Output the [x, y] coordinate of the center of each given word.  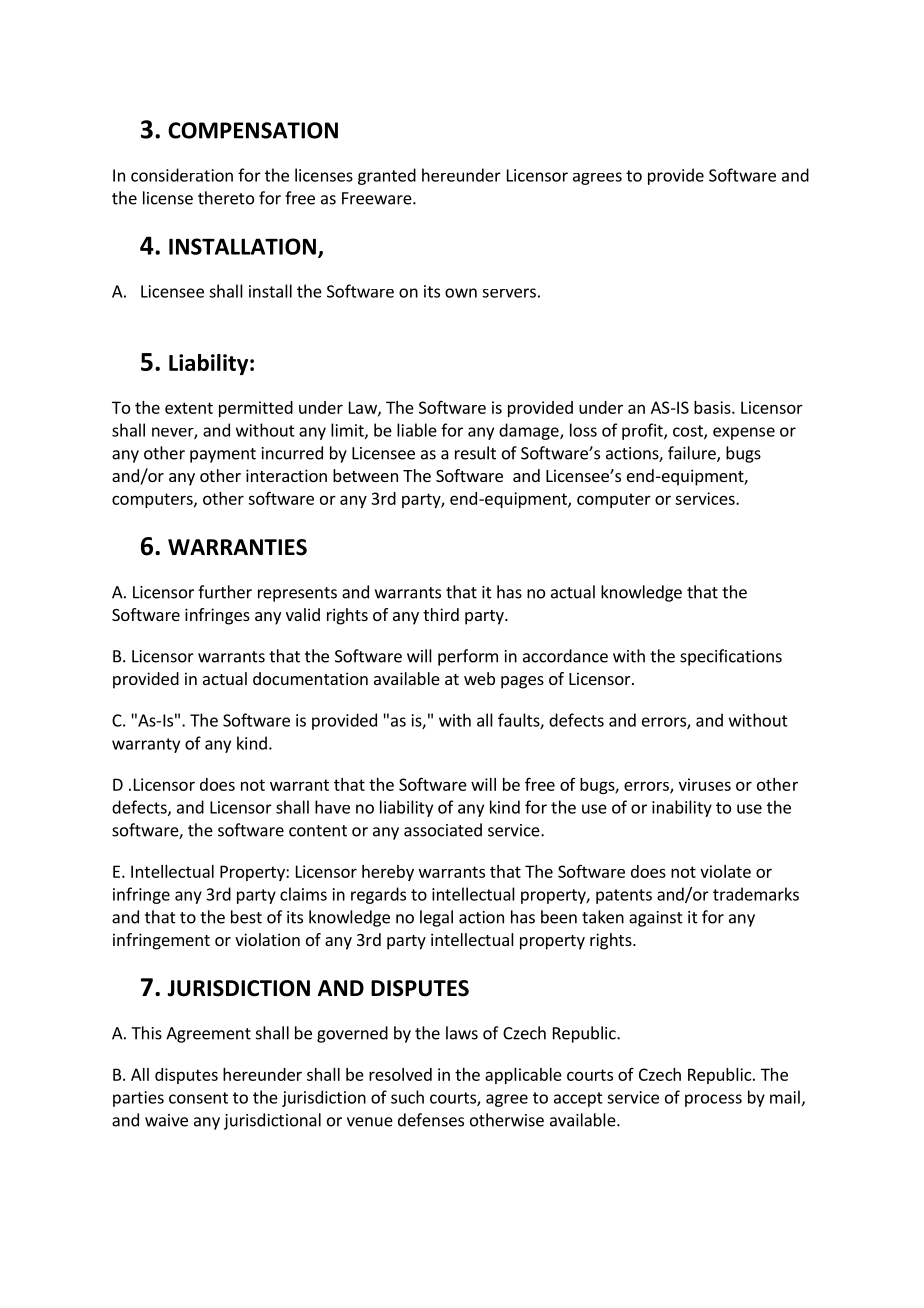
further [225, 592]
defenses [431, 1120]
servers [509, 293]
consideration [182, 175]
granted [387, 176]
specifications [731, 657]
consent [198, 1098]
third [441, 614]
